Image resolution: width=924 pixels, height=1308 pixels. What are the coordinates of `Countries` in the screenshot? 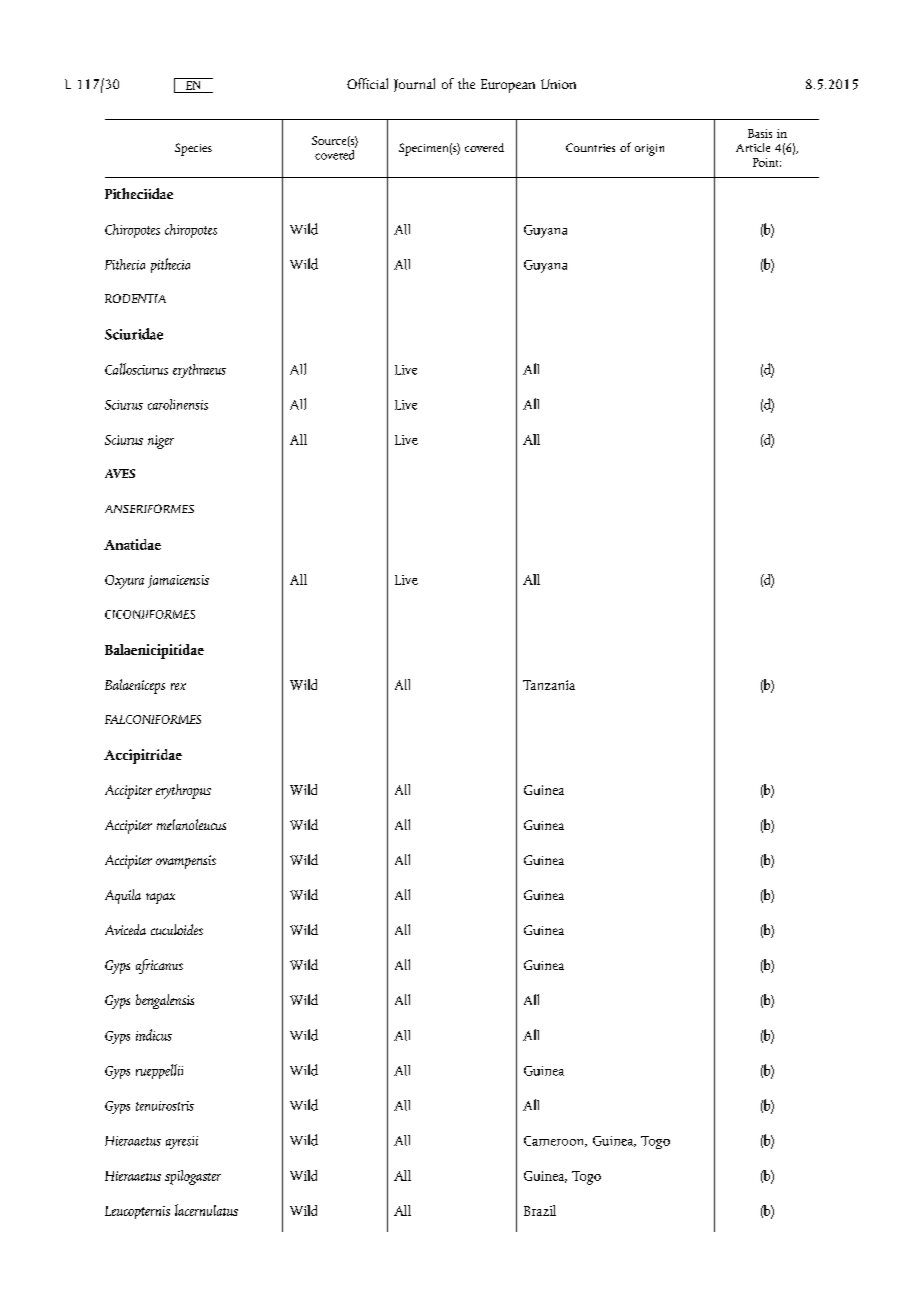 It's located at (590, 147).
